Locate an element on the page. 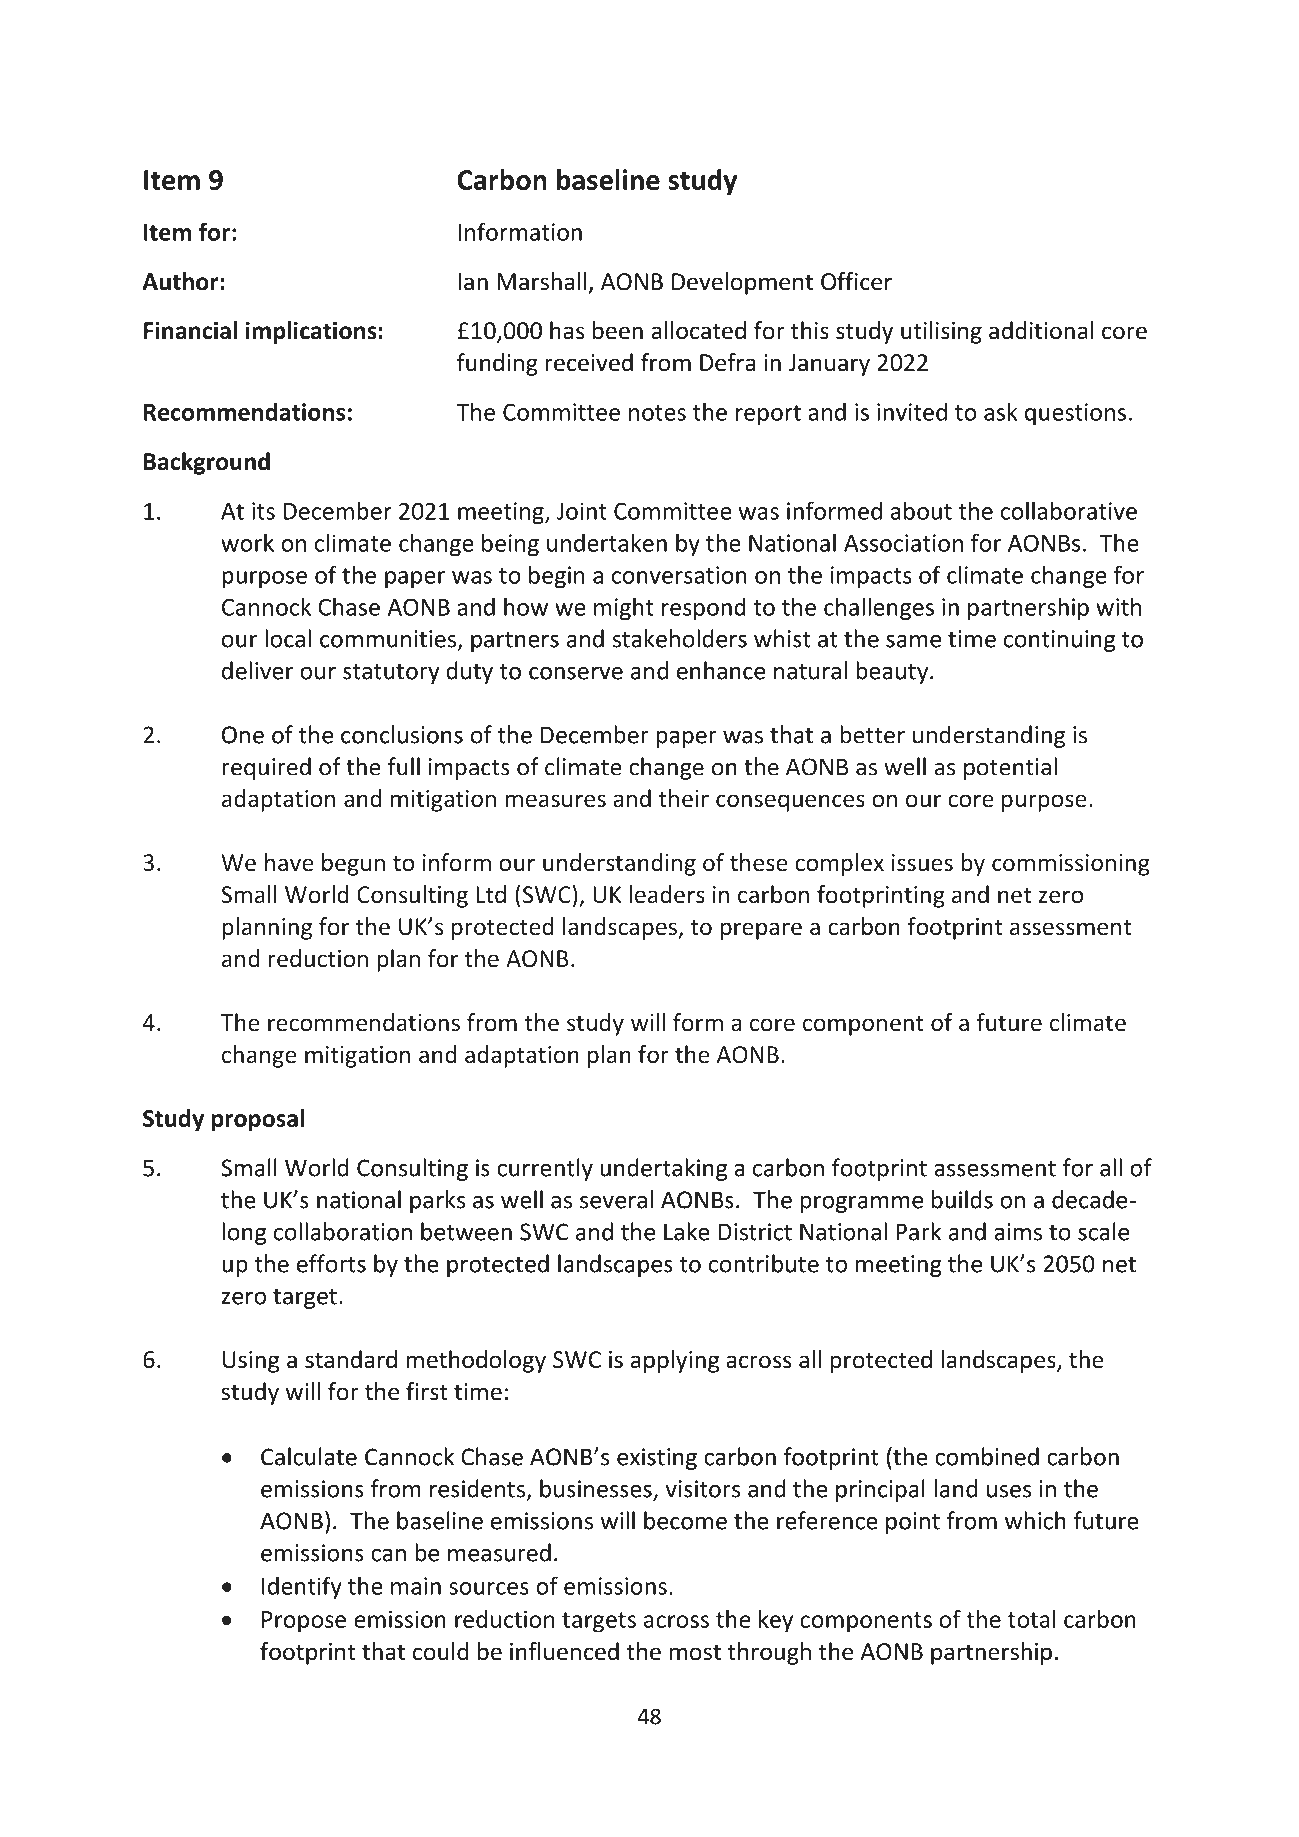  proposal is located at coordinates (258, 1120).
